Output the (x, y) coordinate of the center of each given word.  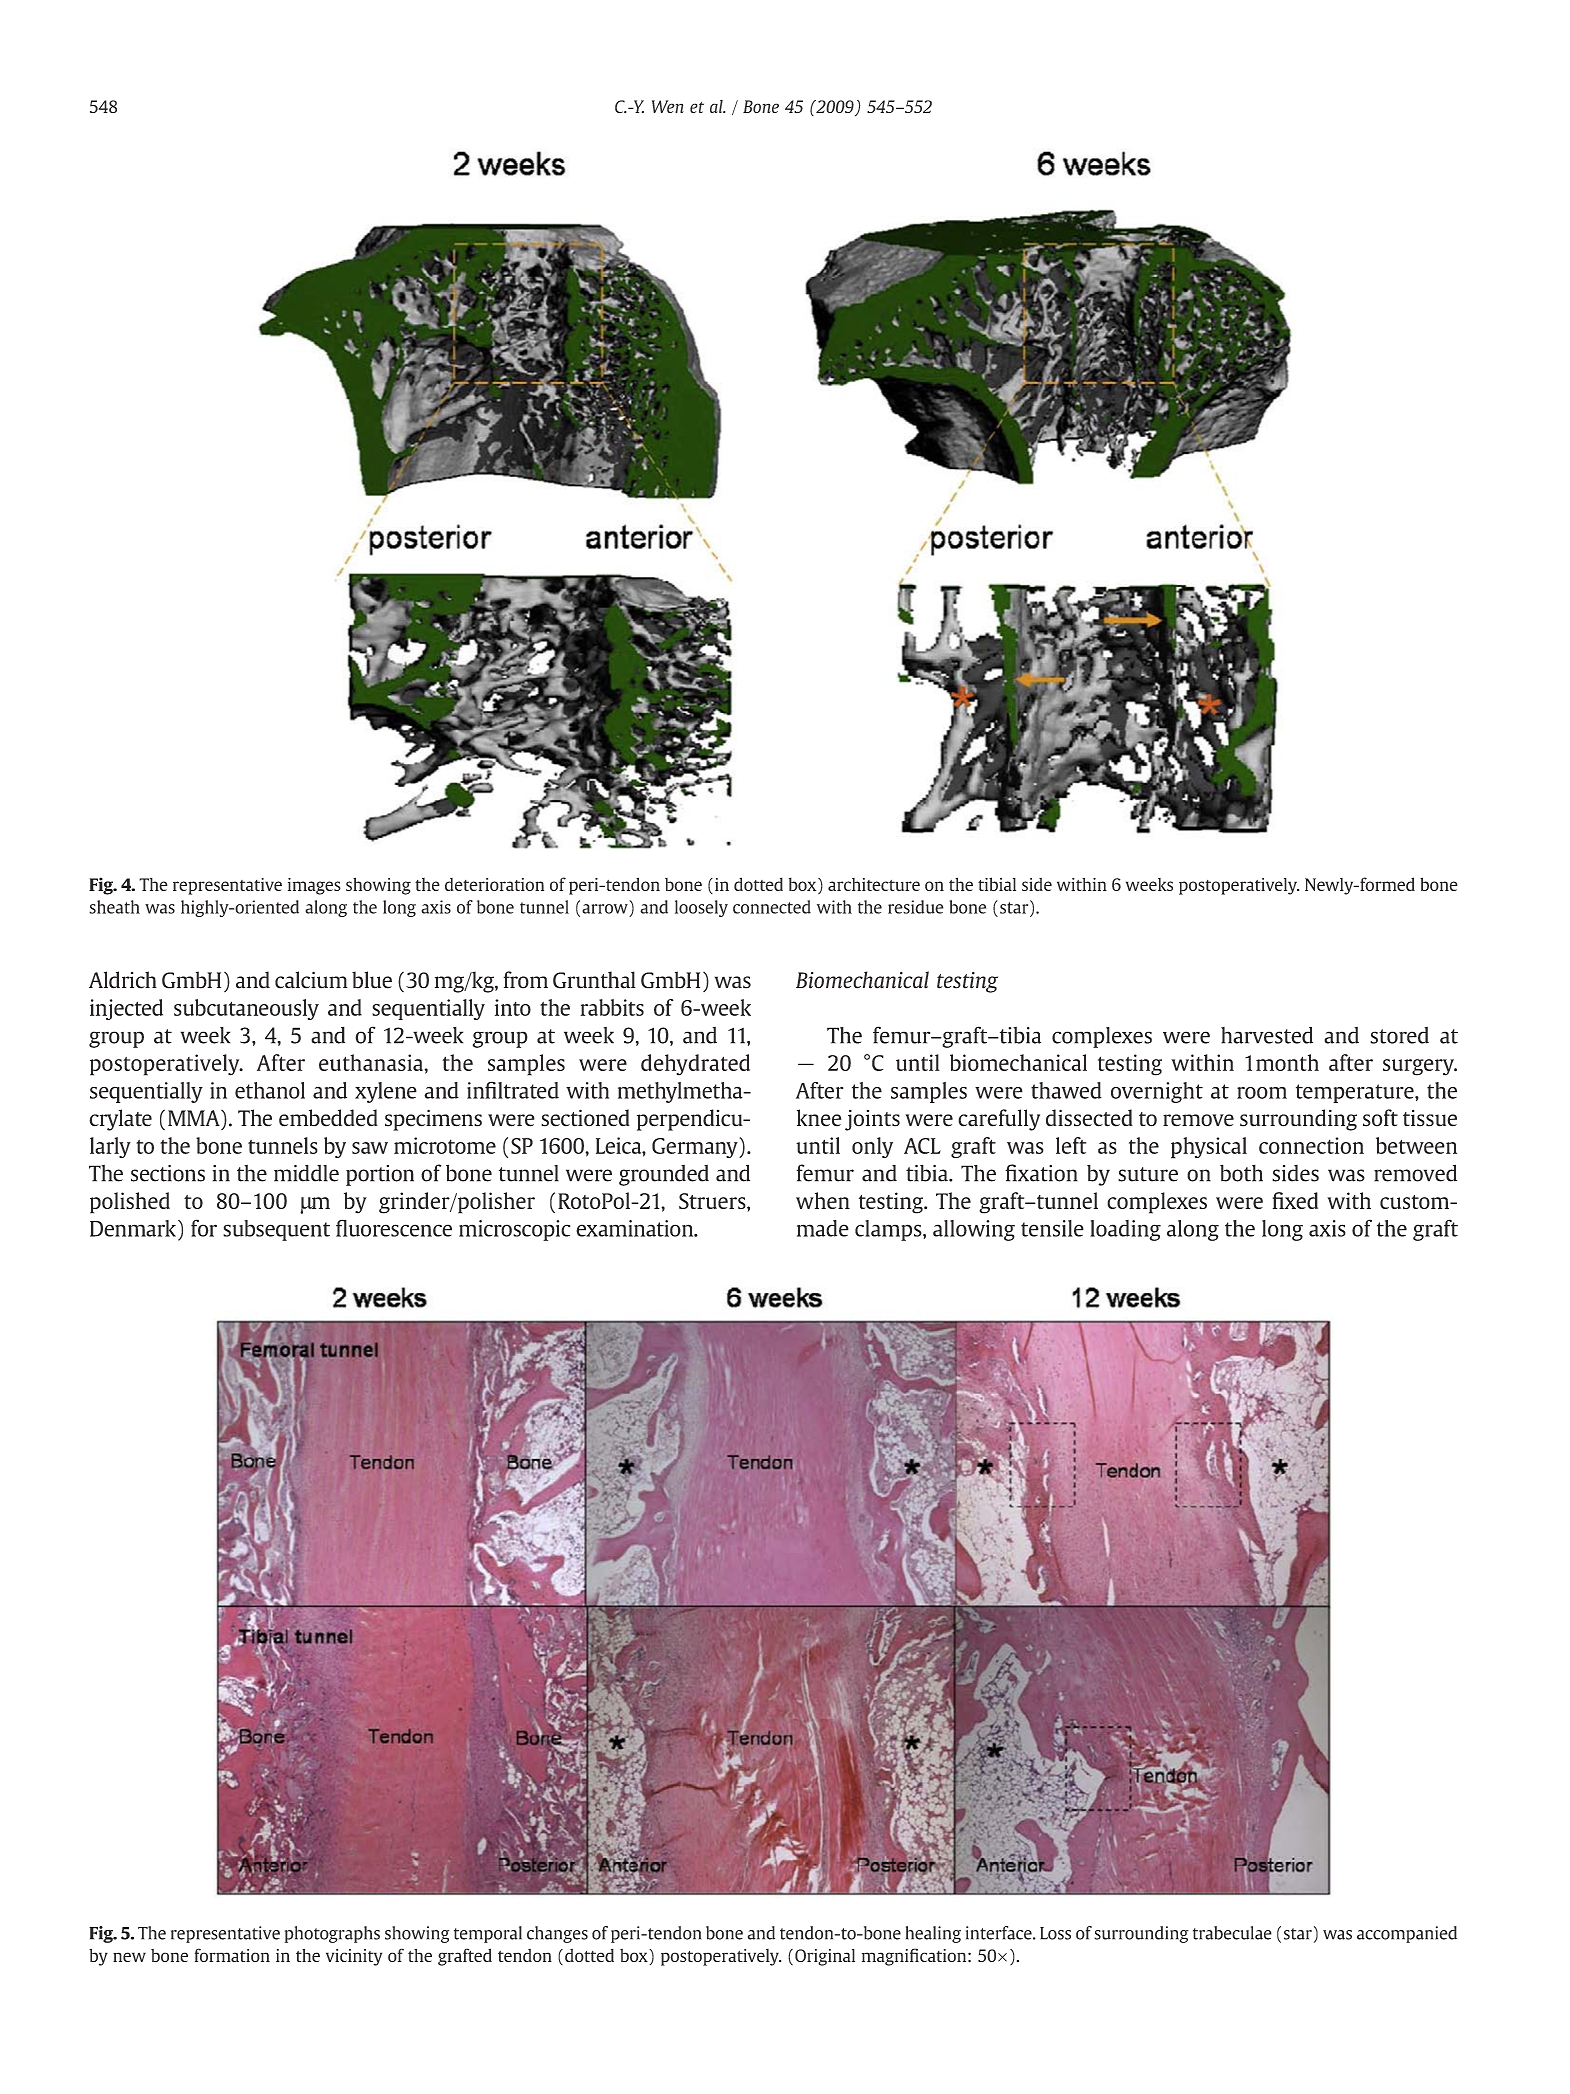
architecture (874, 884)
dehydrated (695, 1065)
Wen (668, 106)
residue (915, 907)
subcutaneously (246, 1009)
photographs (332, 1934)
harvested (1267, 1035)
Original (825, 1957)
